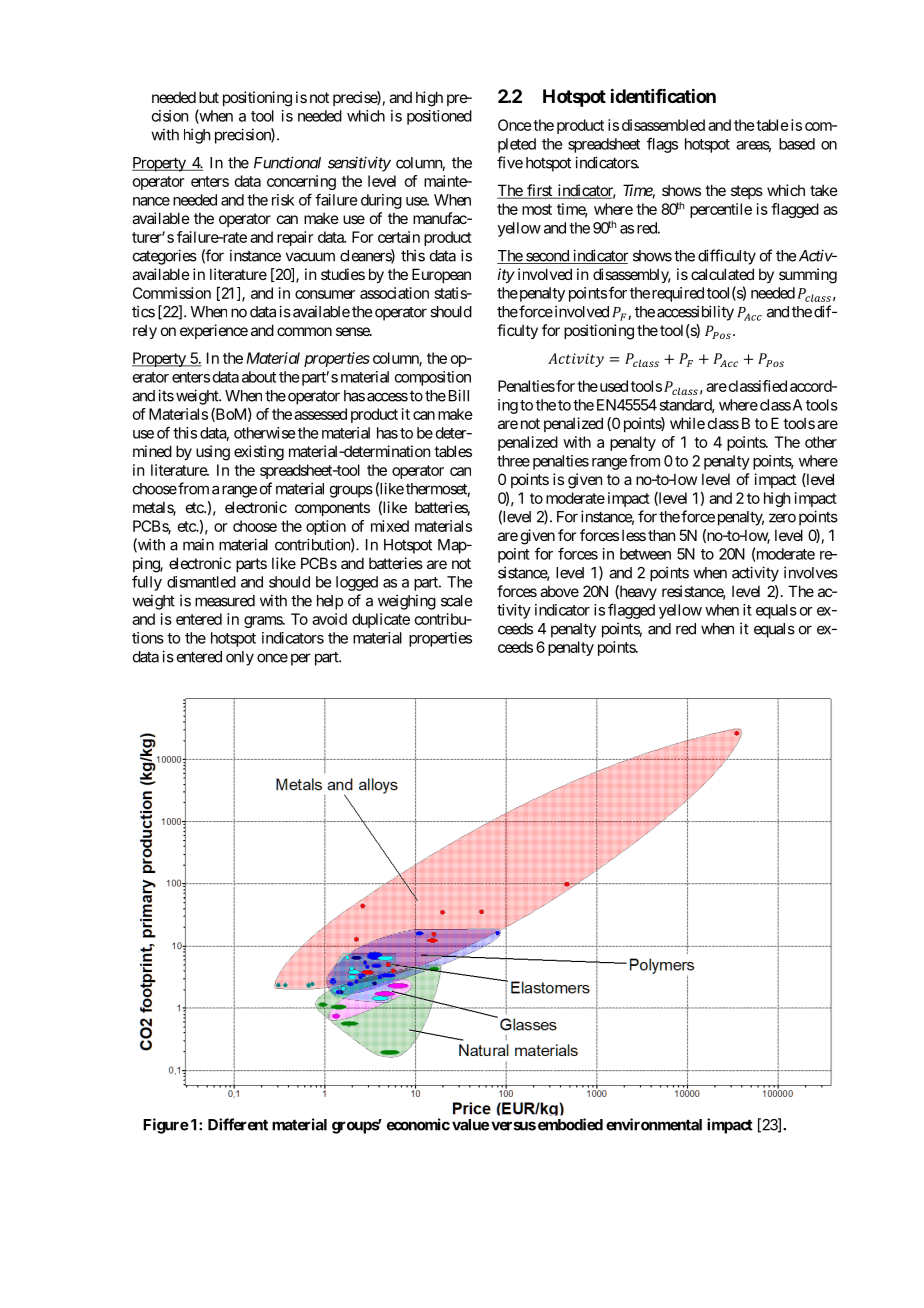 Image resolution: width=924 pixels, height=1308 pixels. Describe the element at coordinates (441, 275) in the screenshot. I see `European` at that location.
